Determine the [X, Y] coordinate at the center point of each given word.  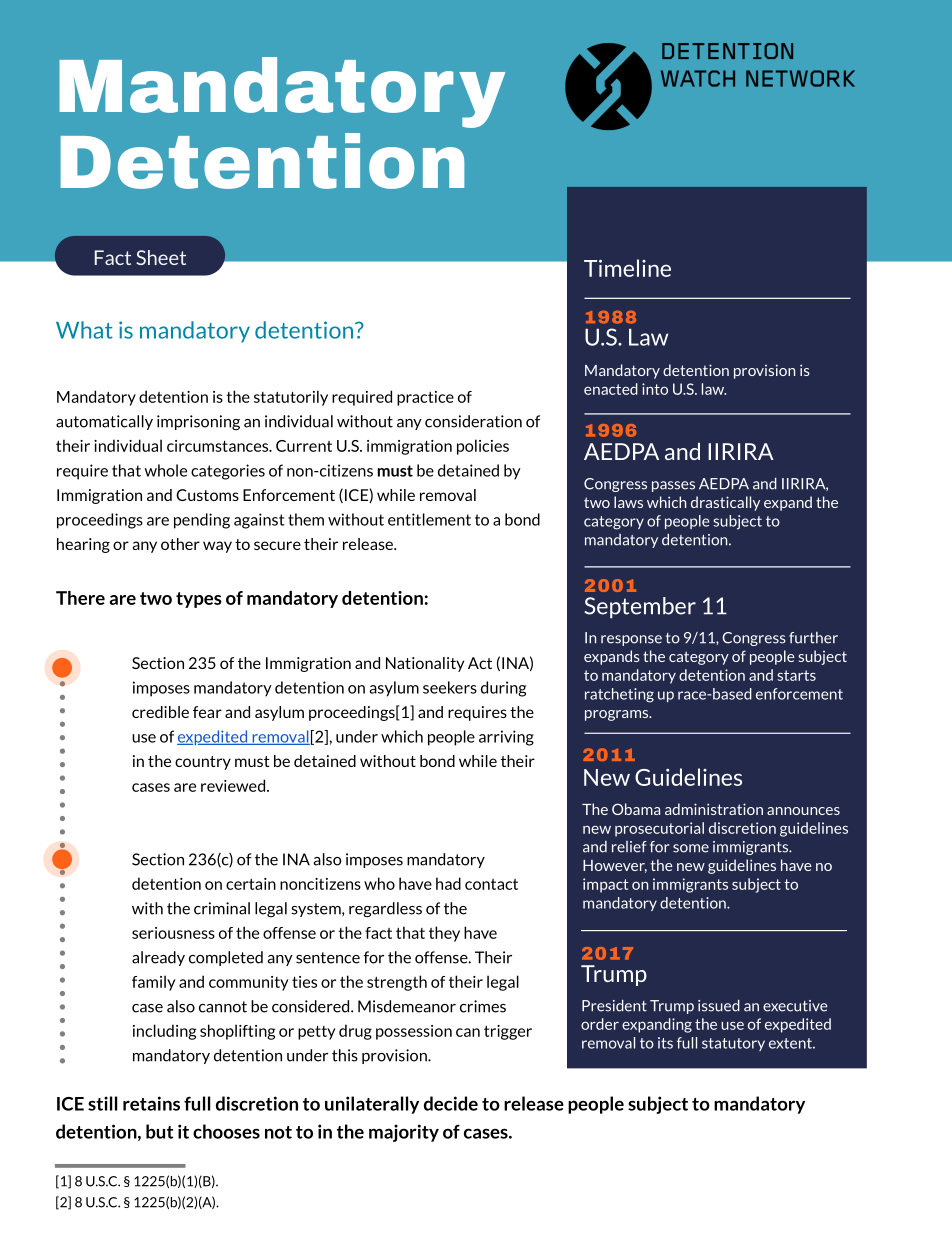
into [655, 389]
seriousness [173, 933]
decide [451, 1103]
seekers [450, 687]
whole [165, 470]
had [448, 883]
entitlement [429, 519]
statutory [733, 1044]
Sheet [161, 257]
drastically [725, 503]
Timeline [627, 268]
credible [160, 712]
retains [151, 1103]
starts [796, 675]
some [691, 848]
